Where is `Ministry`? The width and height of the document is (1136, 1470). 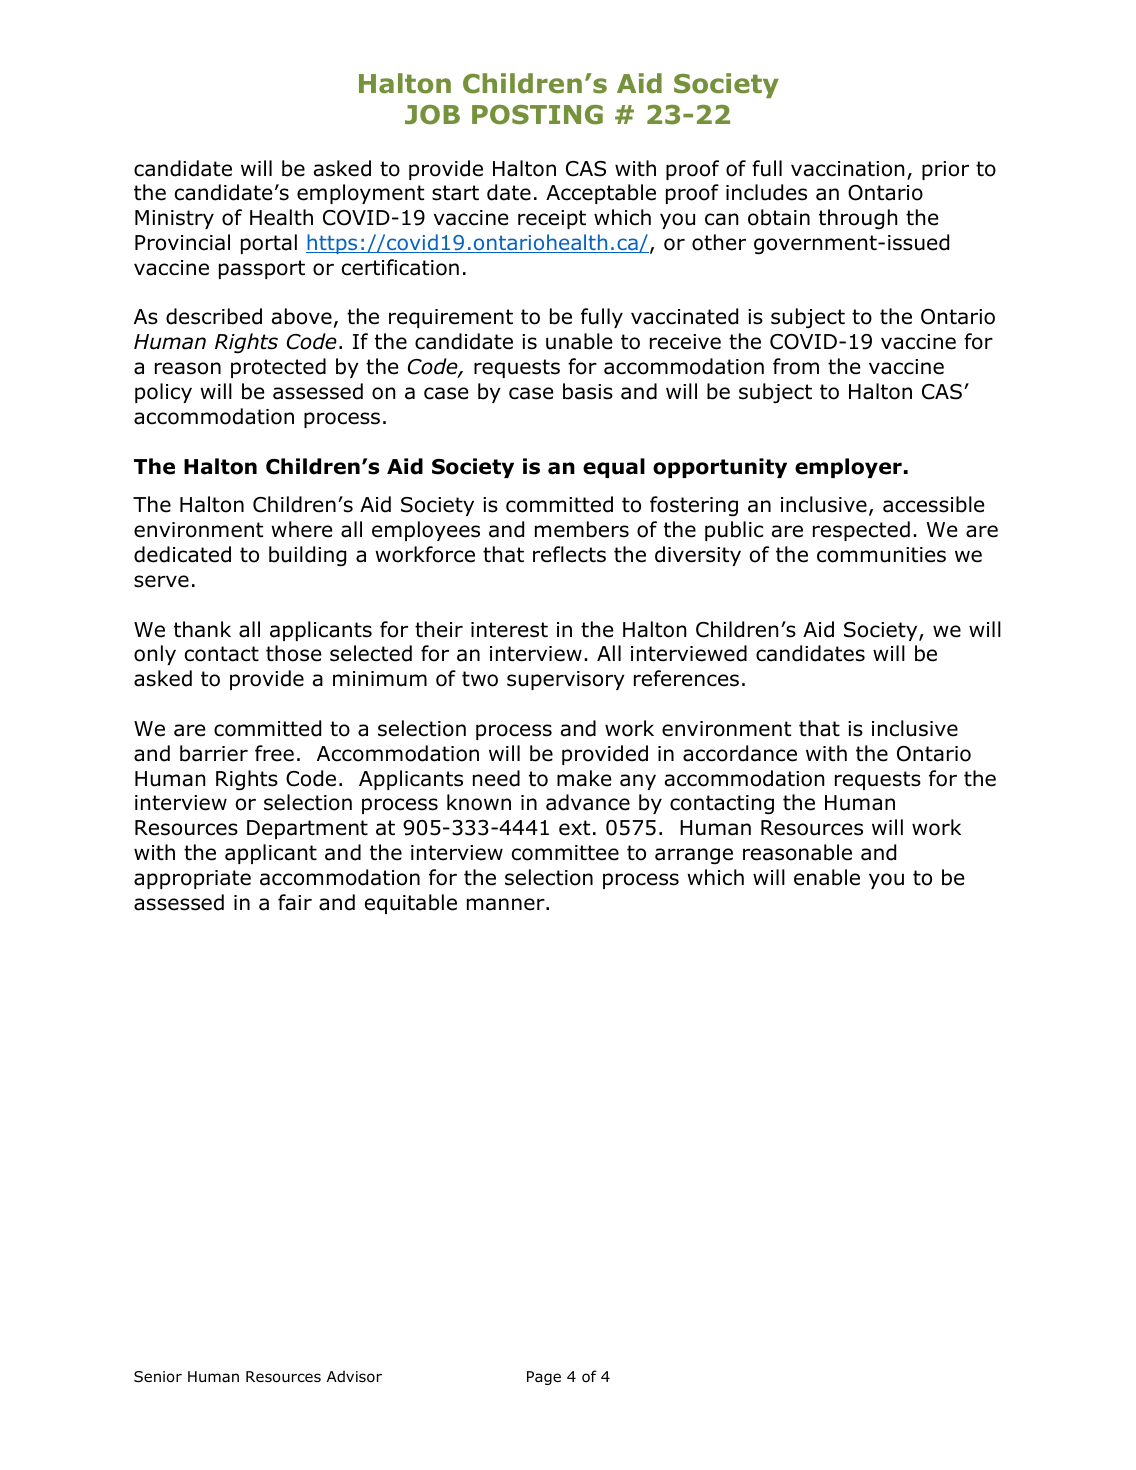 Ministry is located at coordinates (174, 219).
